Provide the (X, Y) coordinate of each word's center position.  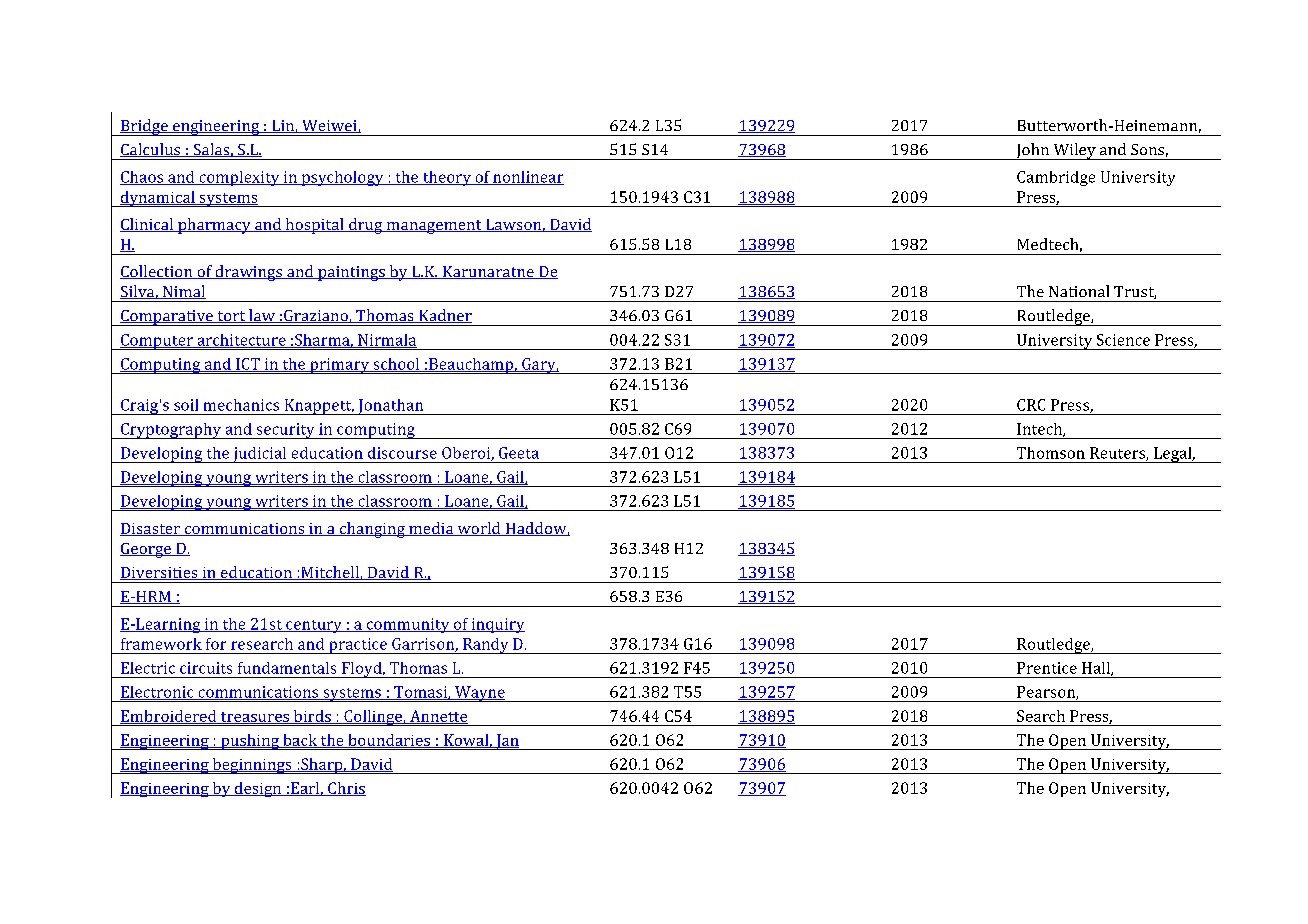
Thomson (1051, 453)
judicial (260, 455)
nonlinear (527, 178)
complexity (239, 178)
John (1033, 151)
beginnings (252, 766)
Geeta (519, 453)
